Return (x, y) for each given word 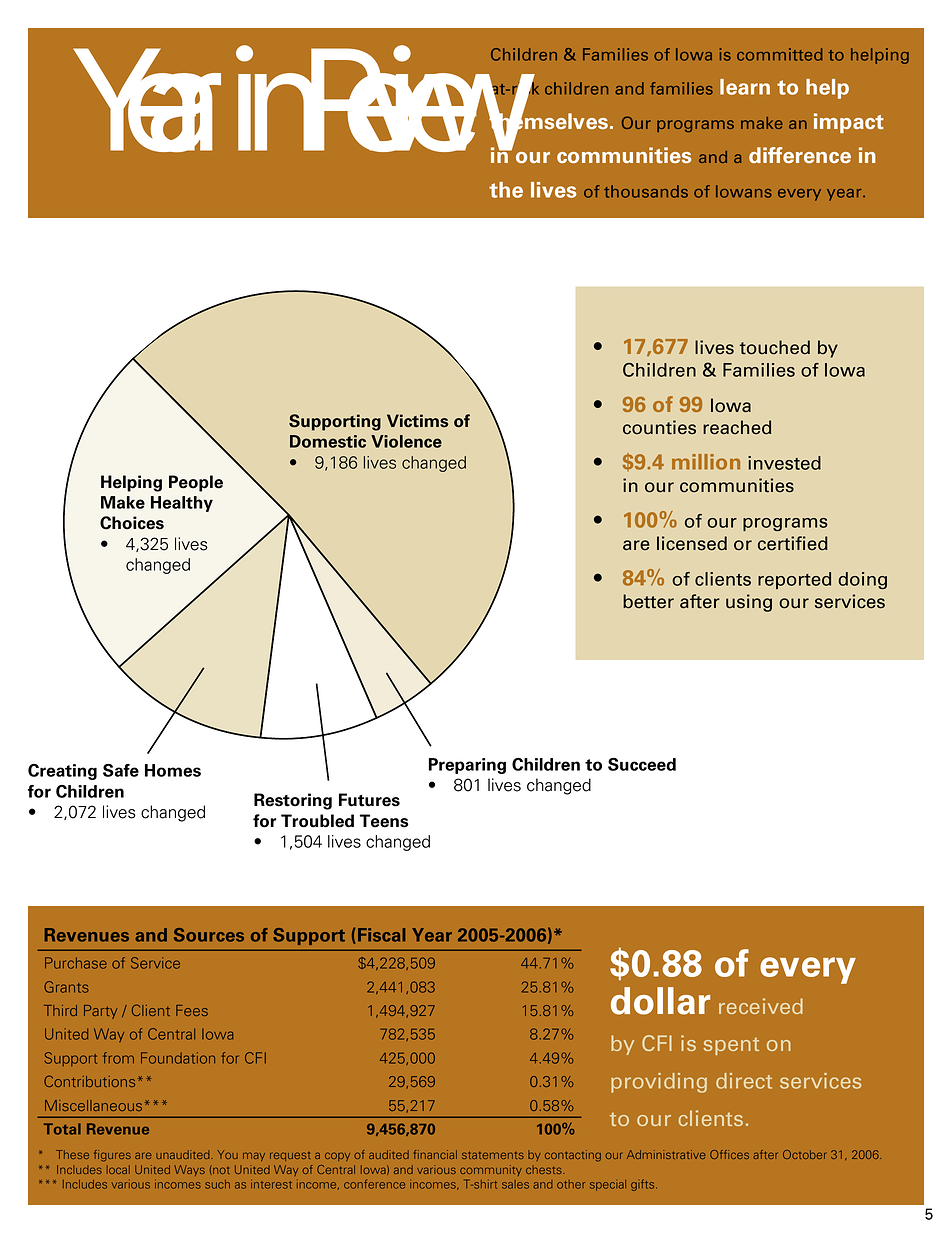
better (648, 601)
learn (745, 87)
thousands (646, 191)
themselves (549, 121)
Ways (189, 1170)
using (749, 603)
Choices (132, 523)
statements (493, 1155)
